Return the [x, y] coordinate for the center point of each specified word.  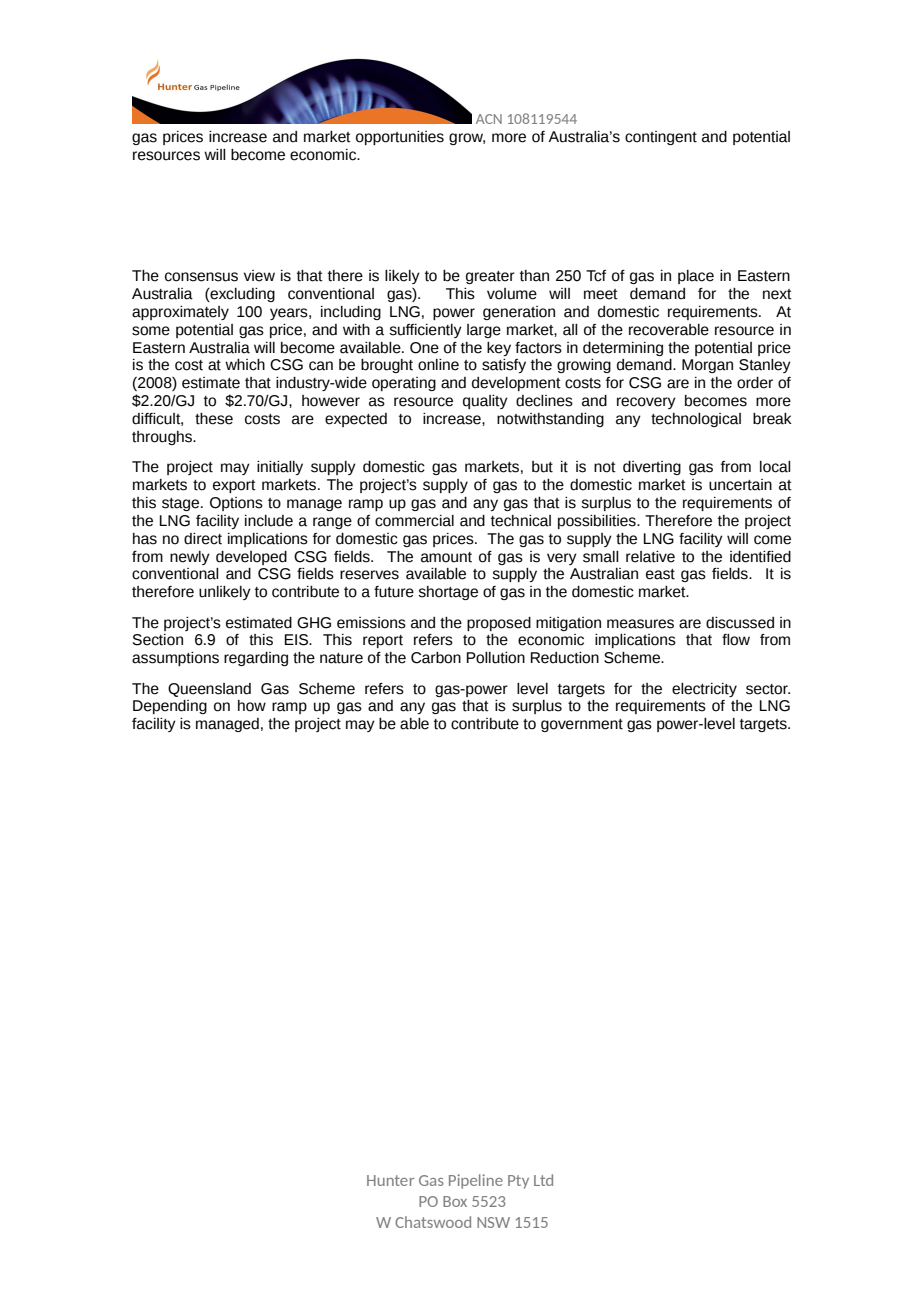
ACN [489, 119]
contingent [661, 138]
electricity [704, 690]
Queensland [209, 690]
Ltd [543, 1180]
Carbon [436, 658]
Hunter [390, 1180]
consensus [201, 277]
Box [455, 1201]
